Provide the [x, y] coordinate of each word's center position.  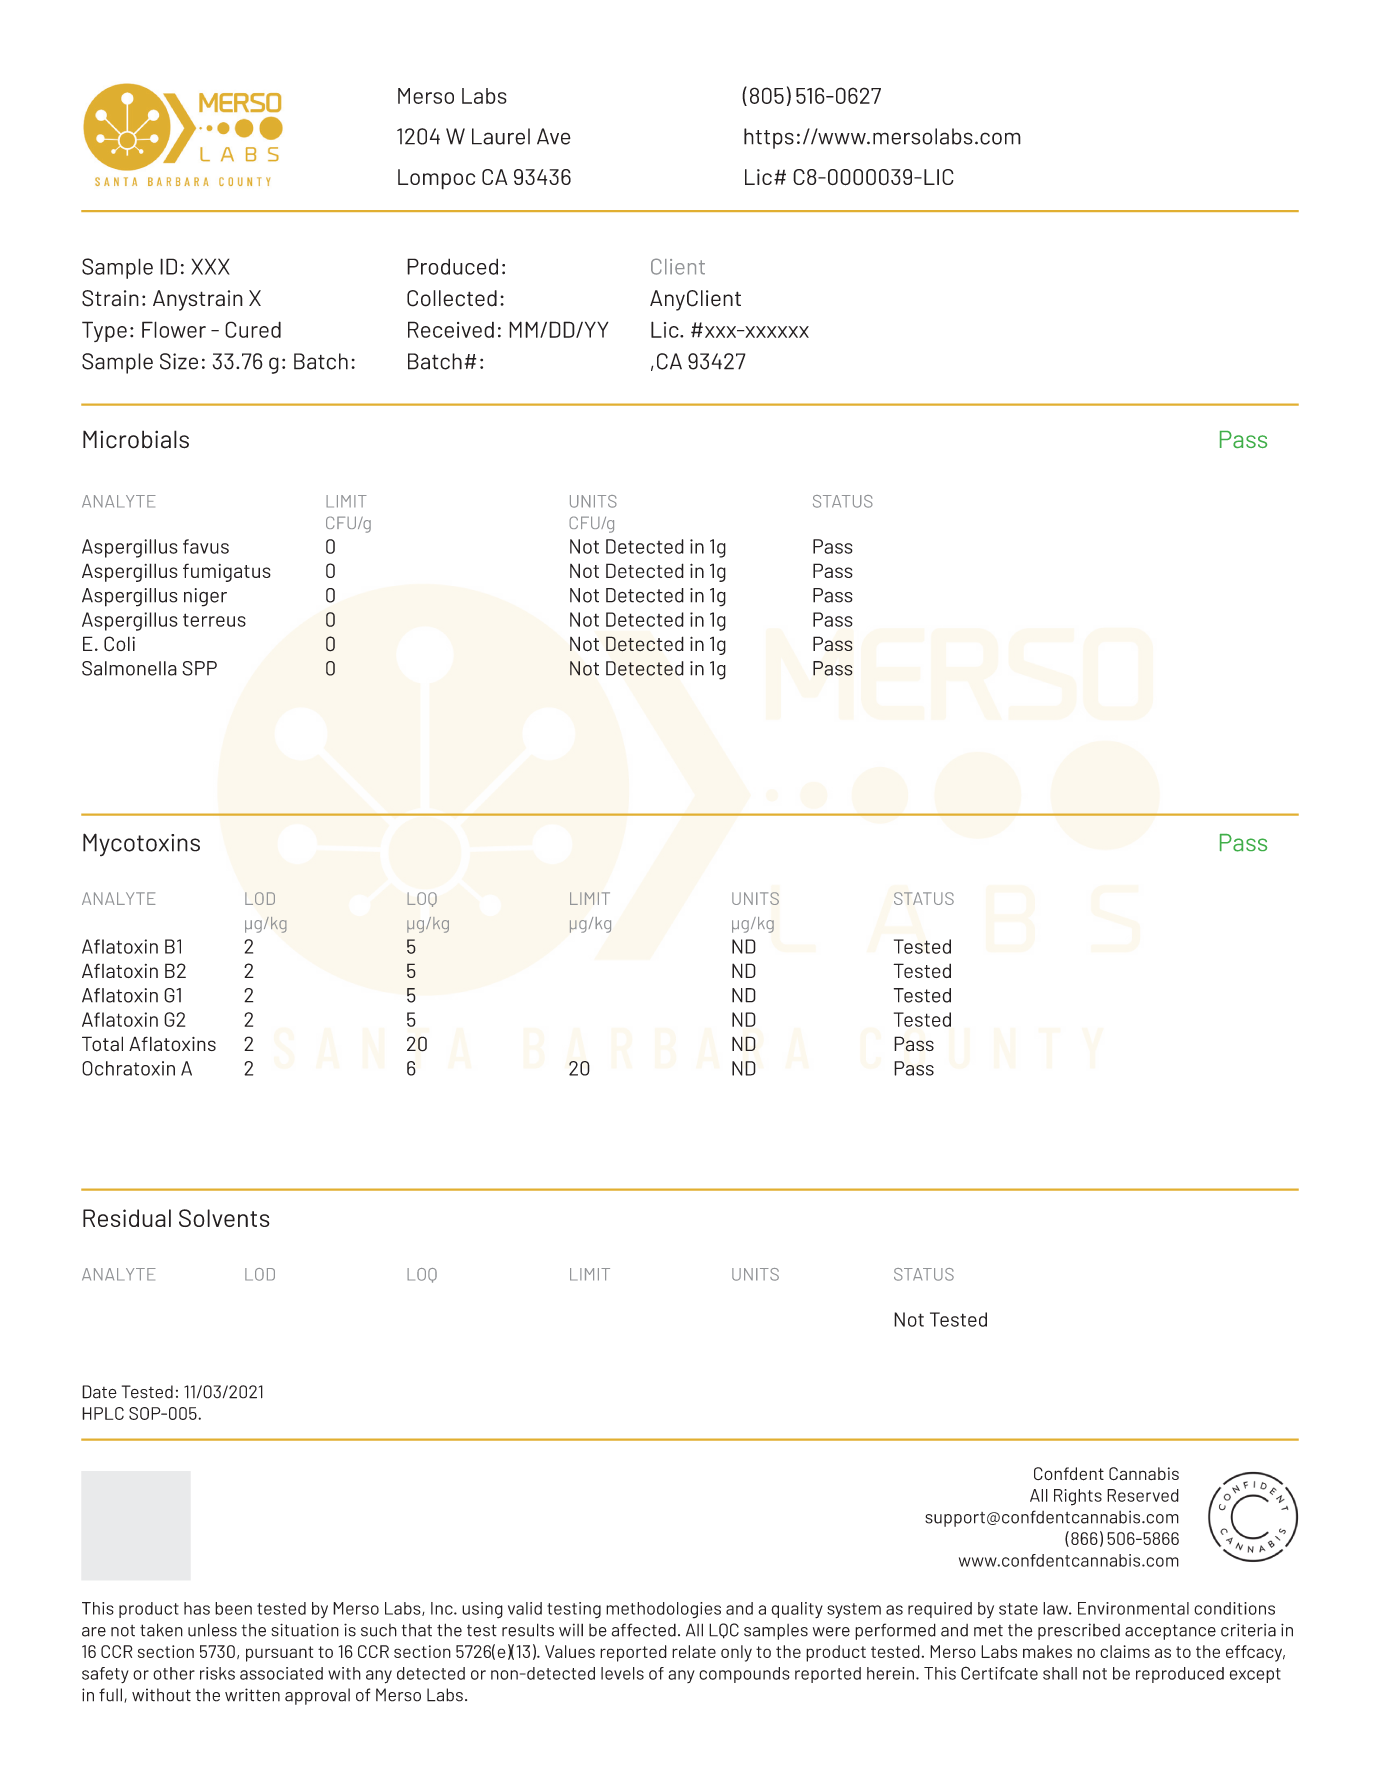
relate [694, 1651]
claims [1125, 1651]
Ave [554, 136]
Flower [174, 329]
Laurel [501, 136]
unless [212, 1630]
